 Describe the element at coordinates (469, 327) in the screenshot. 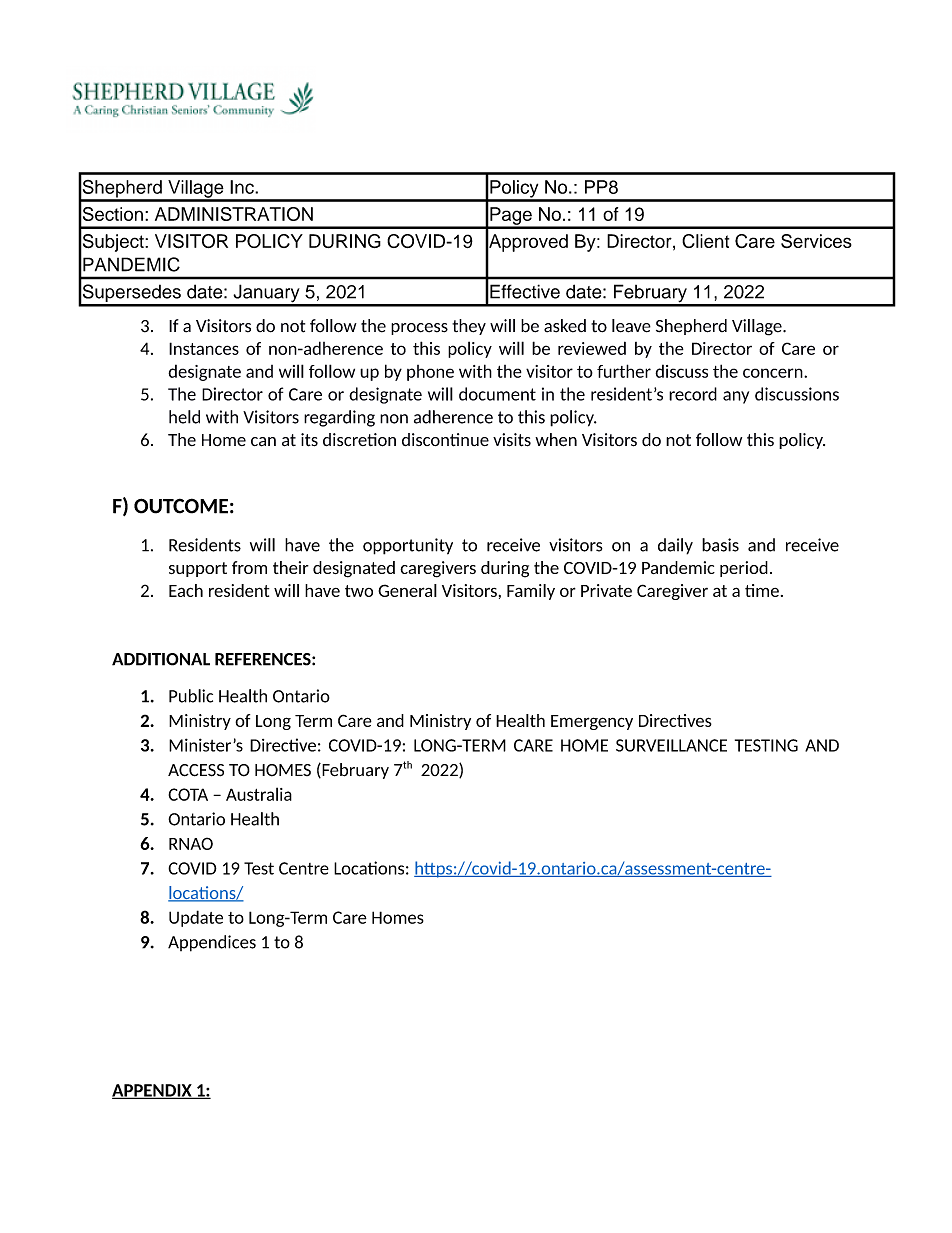

I see `they` at that location.
